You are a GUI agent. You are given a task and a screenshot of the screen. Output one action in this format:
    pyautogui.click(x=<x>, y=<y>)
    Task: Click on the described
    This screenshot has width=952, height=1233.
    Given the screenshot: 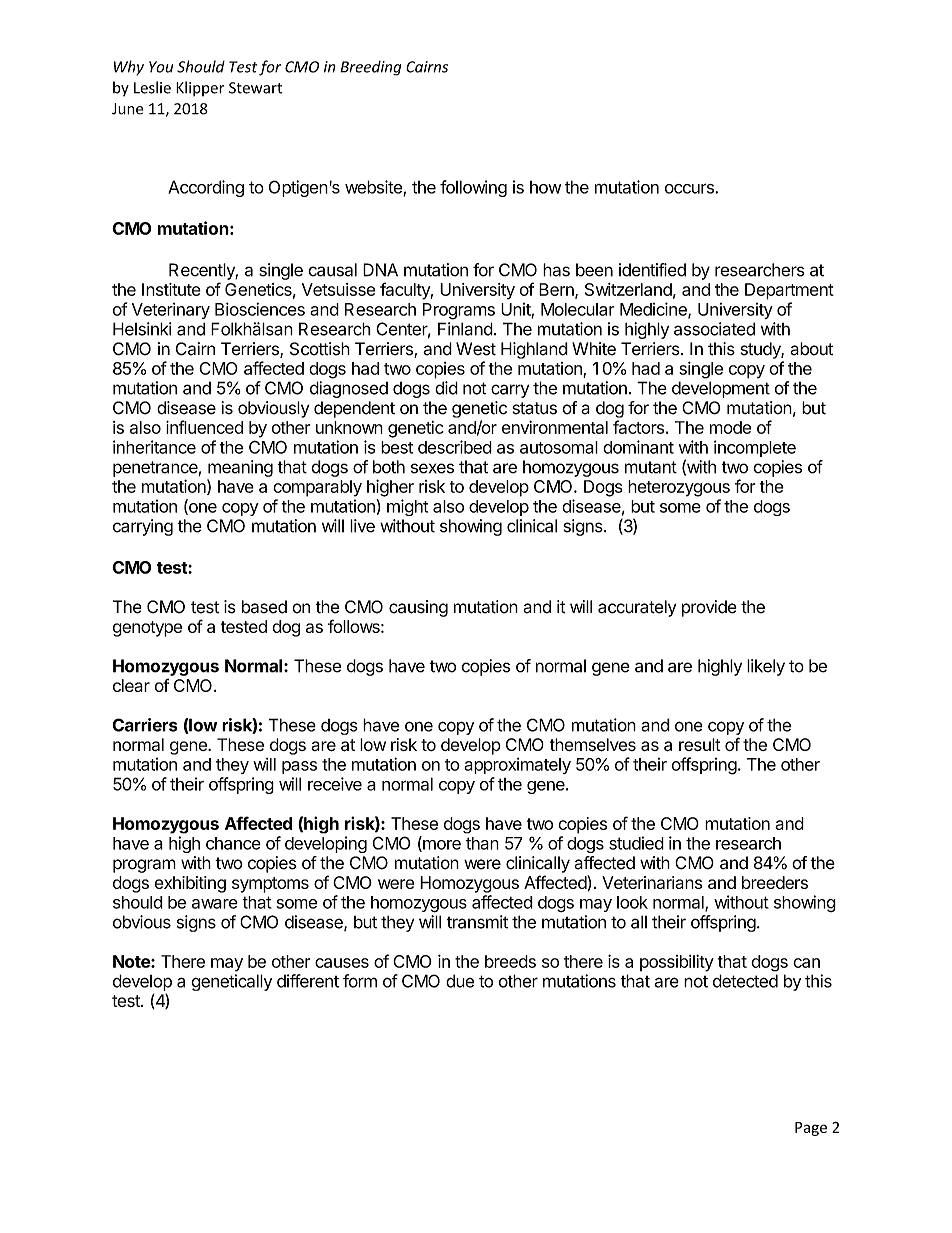 What is the action you would take?
    pyautogui.click(x=455, y=447)
